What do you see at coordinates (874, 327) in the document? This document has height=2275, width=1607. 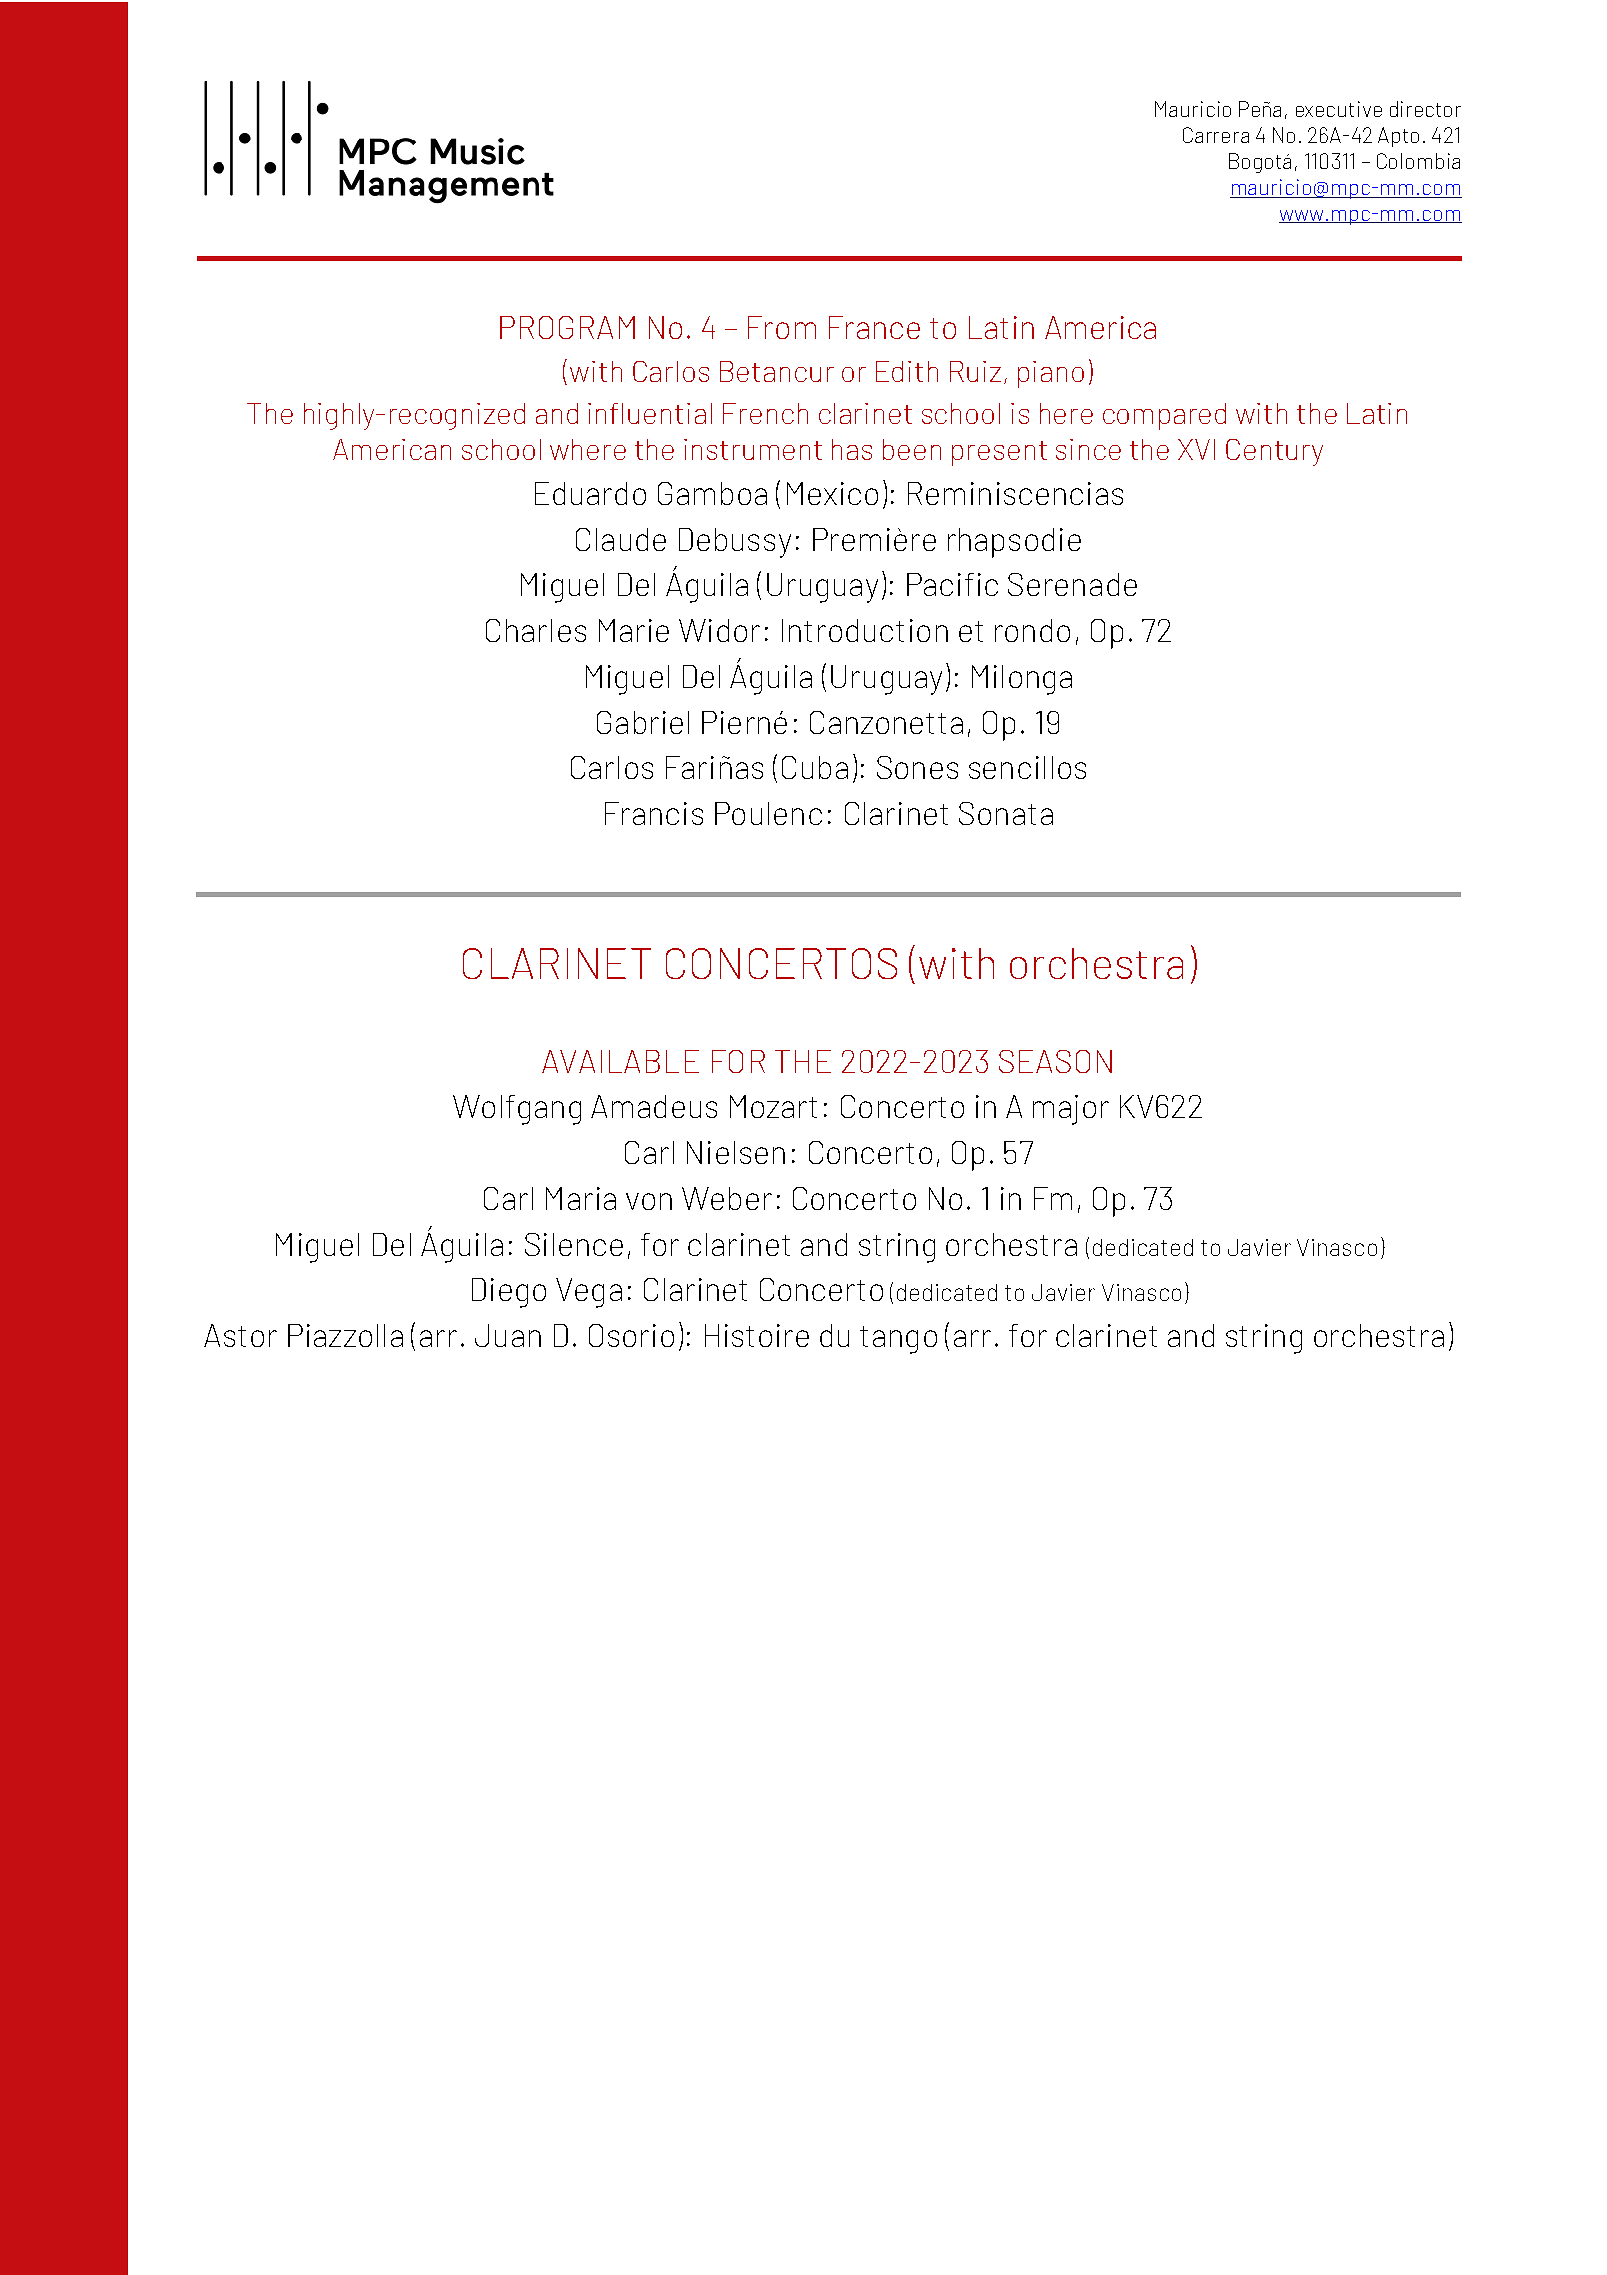 I see `France` at bounding box center [874, 327].
